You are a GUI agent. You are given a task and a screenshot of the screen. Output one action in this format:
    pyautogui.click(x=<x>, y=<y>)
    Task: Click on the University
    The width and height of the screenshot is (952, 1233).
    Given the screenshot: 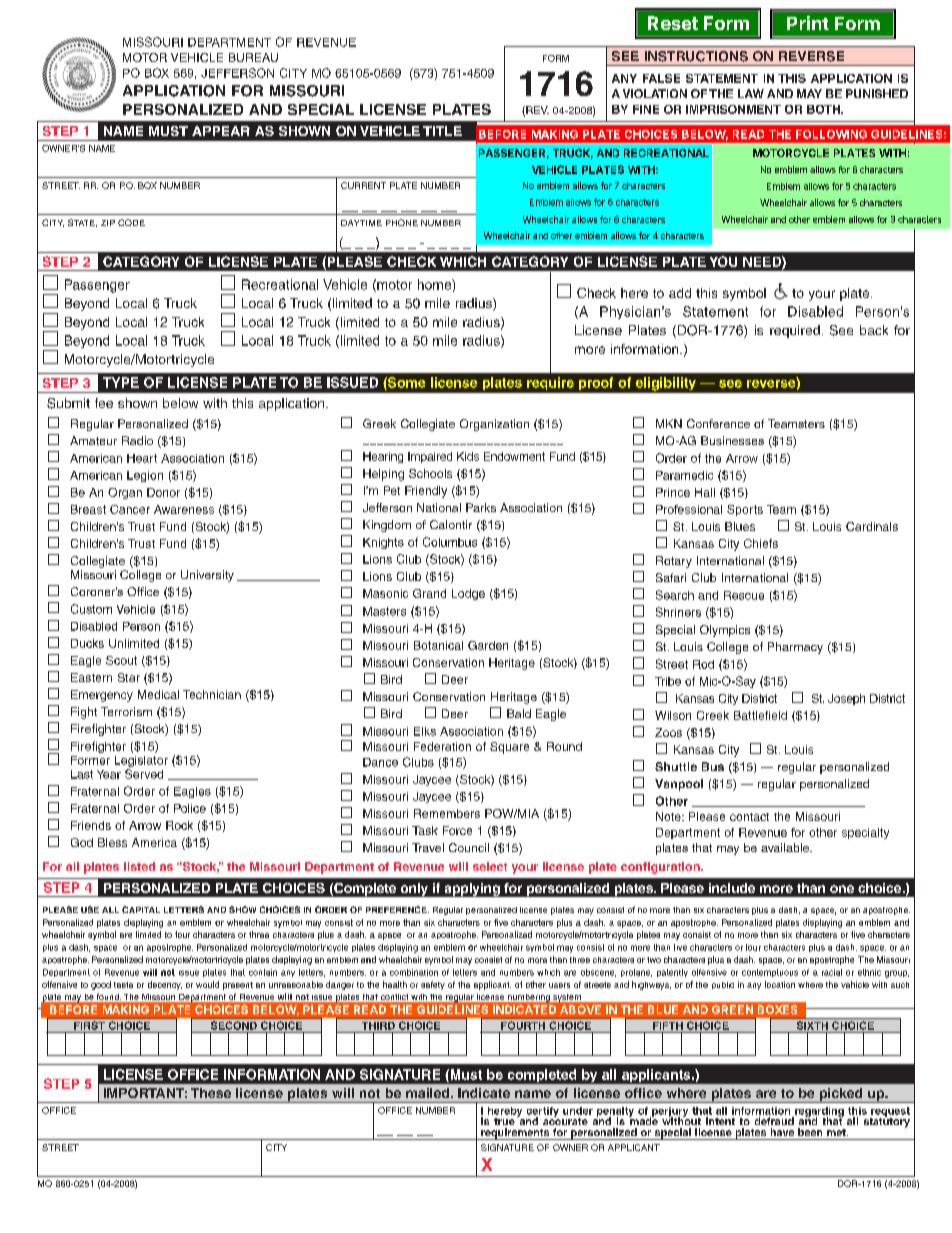 What is the action you would take?
    pyautogui.click(x=207, y=576)
